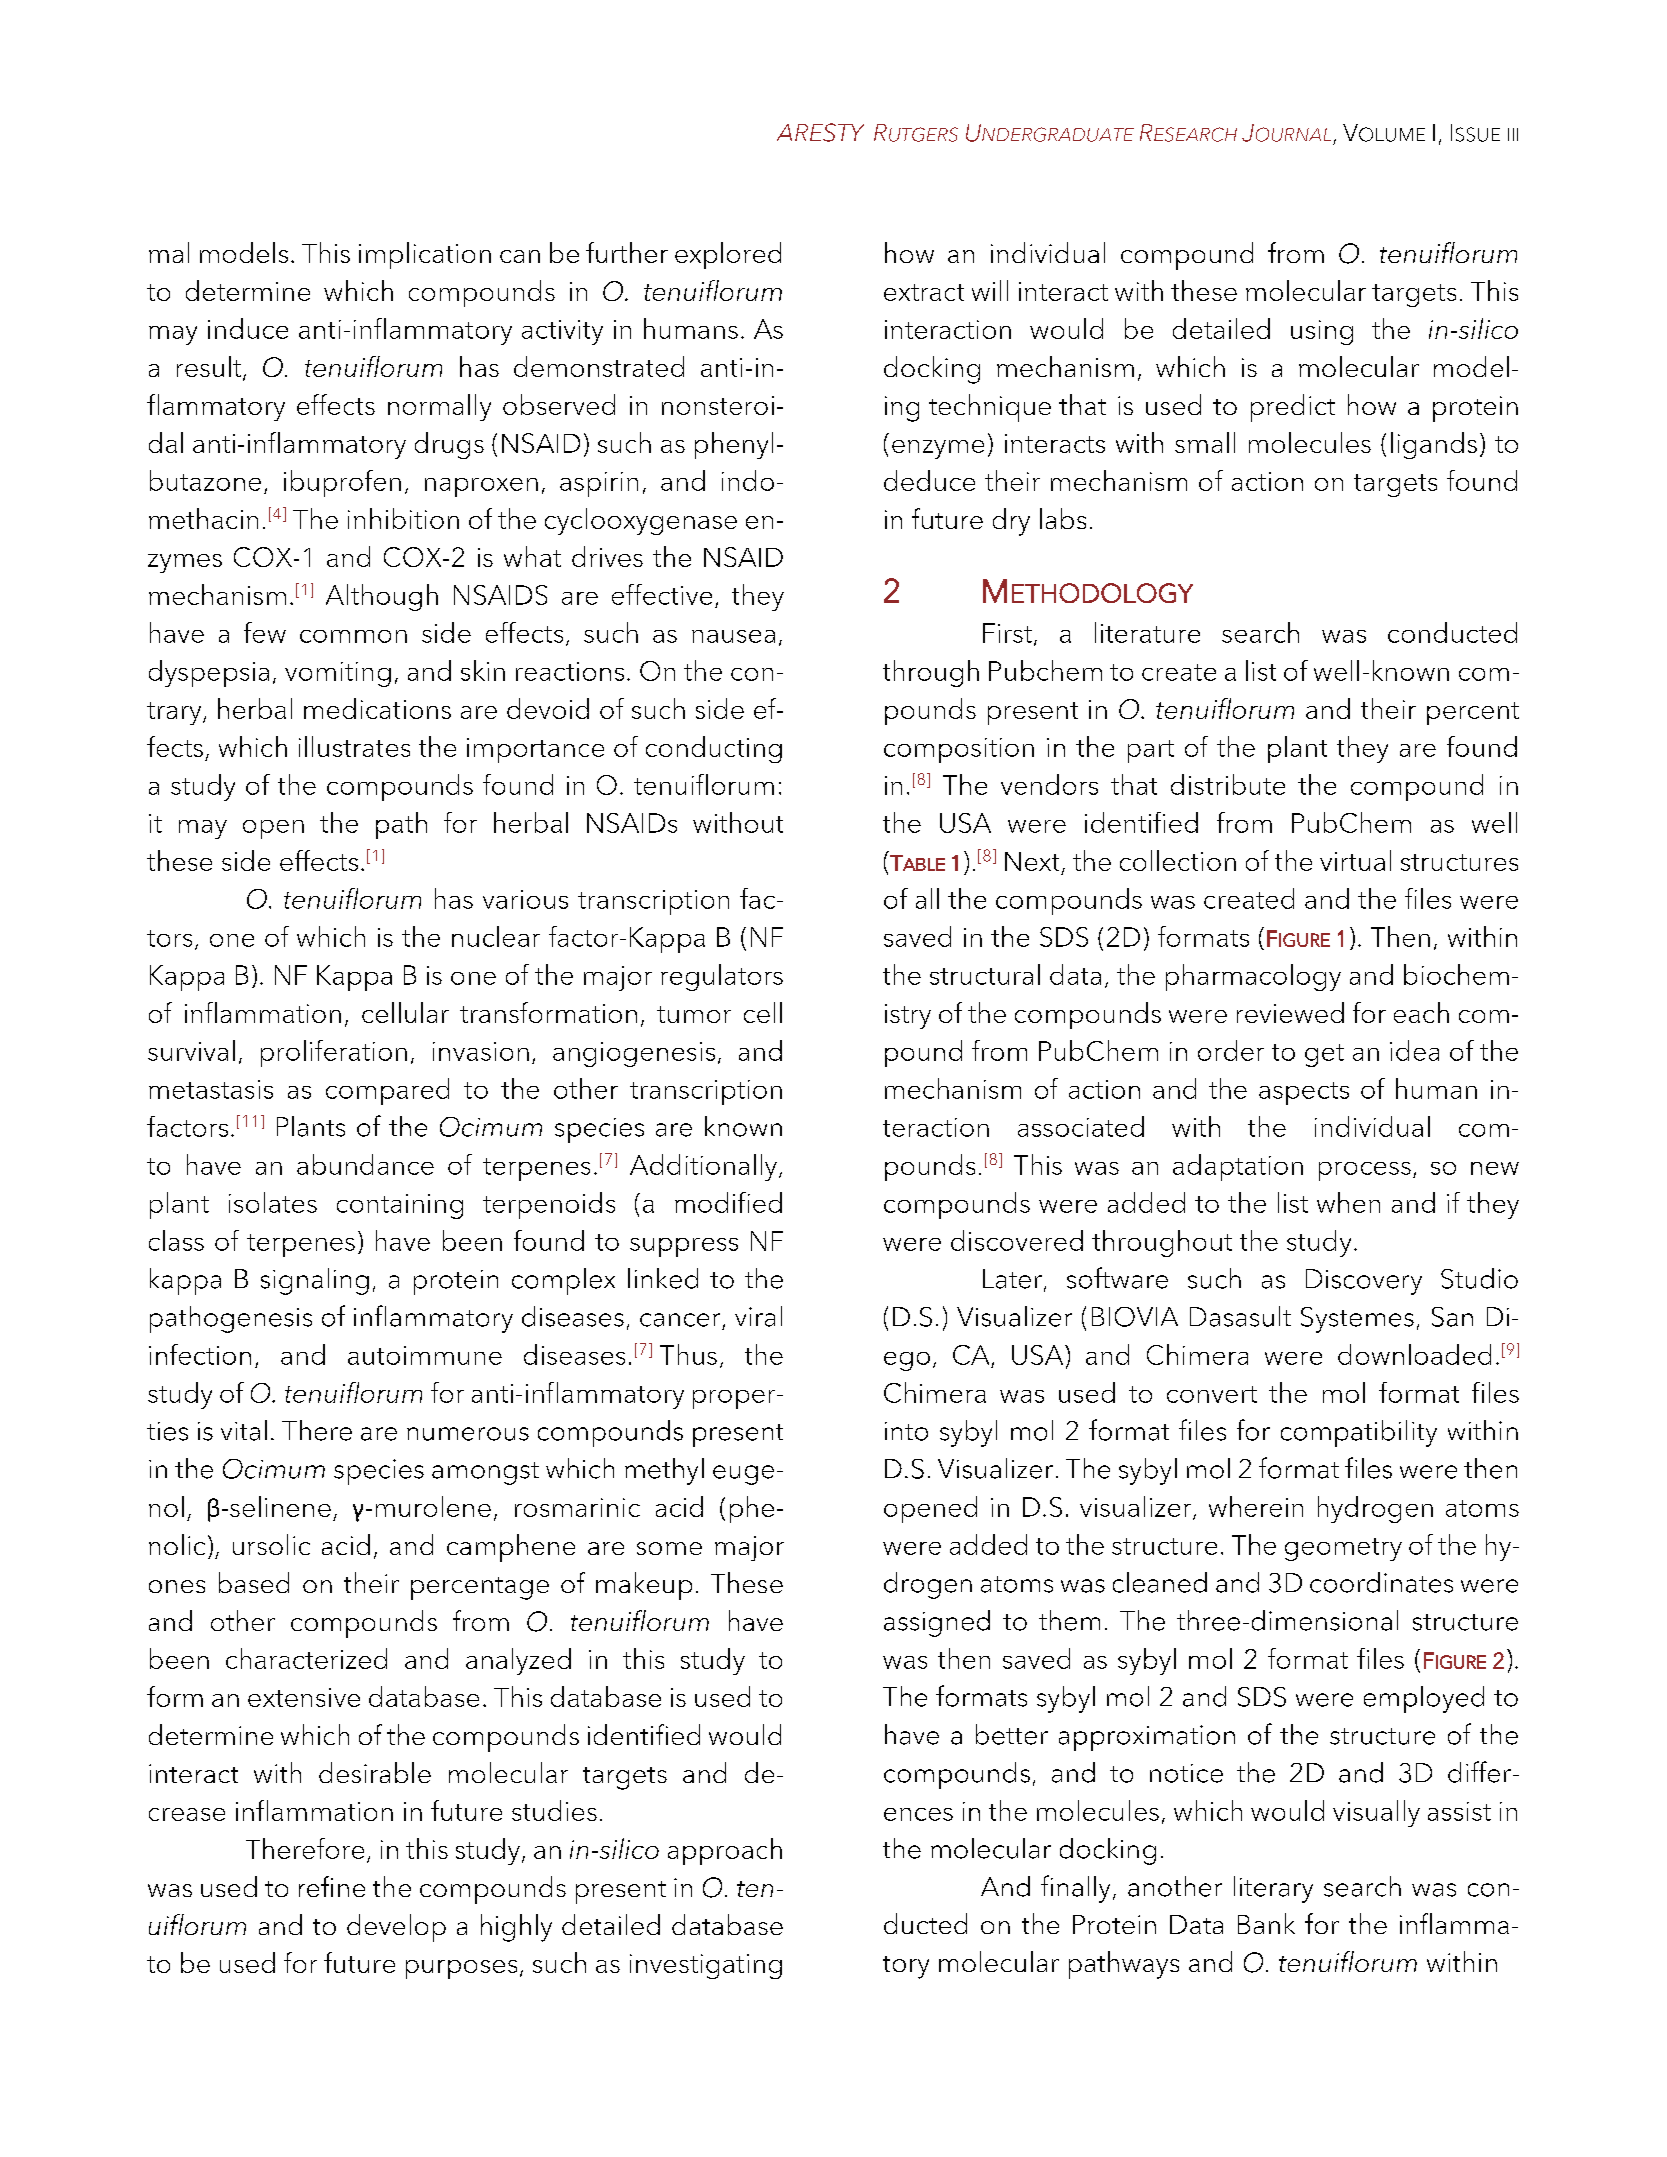 This screenshot has height=2157, width=1667. Describe the element at coordinates (1414, 1050) in the screenshot. I see `idea` at that location.
